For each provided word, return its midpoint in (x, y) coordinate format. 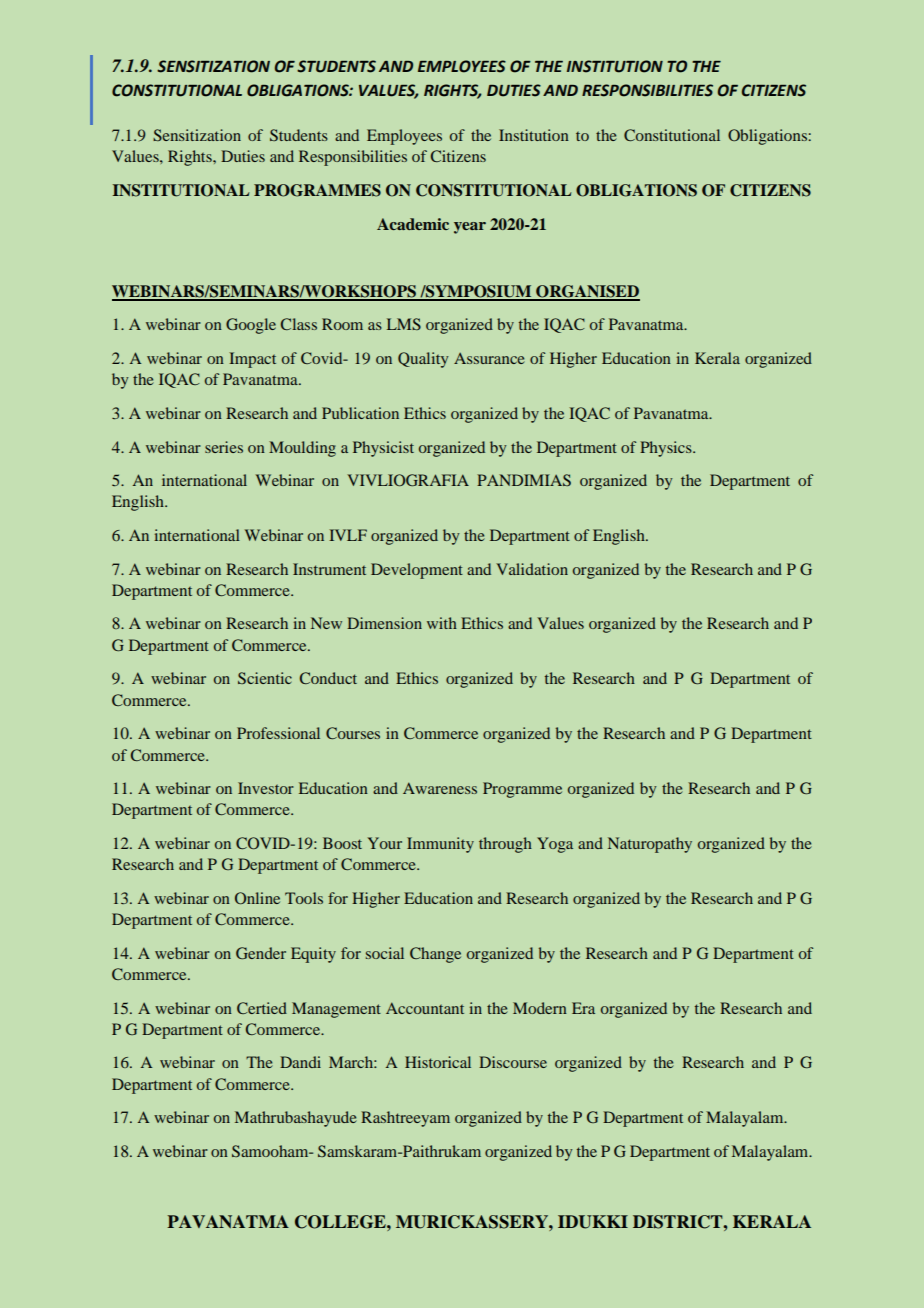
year (470, 228)
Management (336, 1010)
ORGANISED (587, 292)
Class (299, 324)
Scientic (265, 678)
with (442, 623)
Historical (438, 1062)
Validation (532, 569)
